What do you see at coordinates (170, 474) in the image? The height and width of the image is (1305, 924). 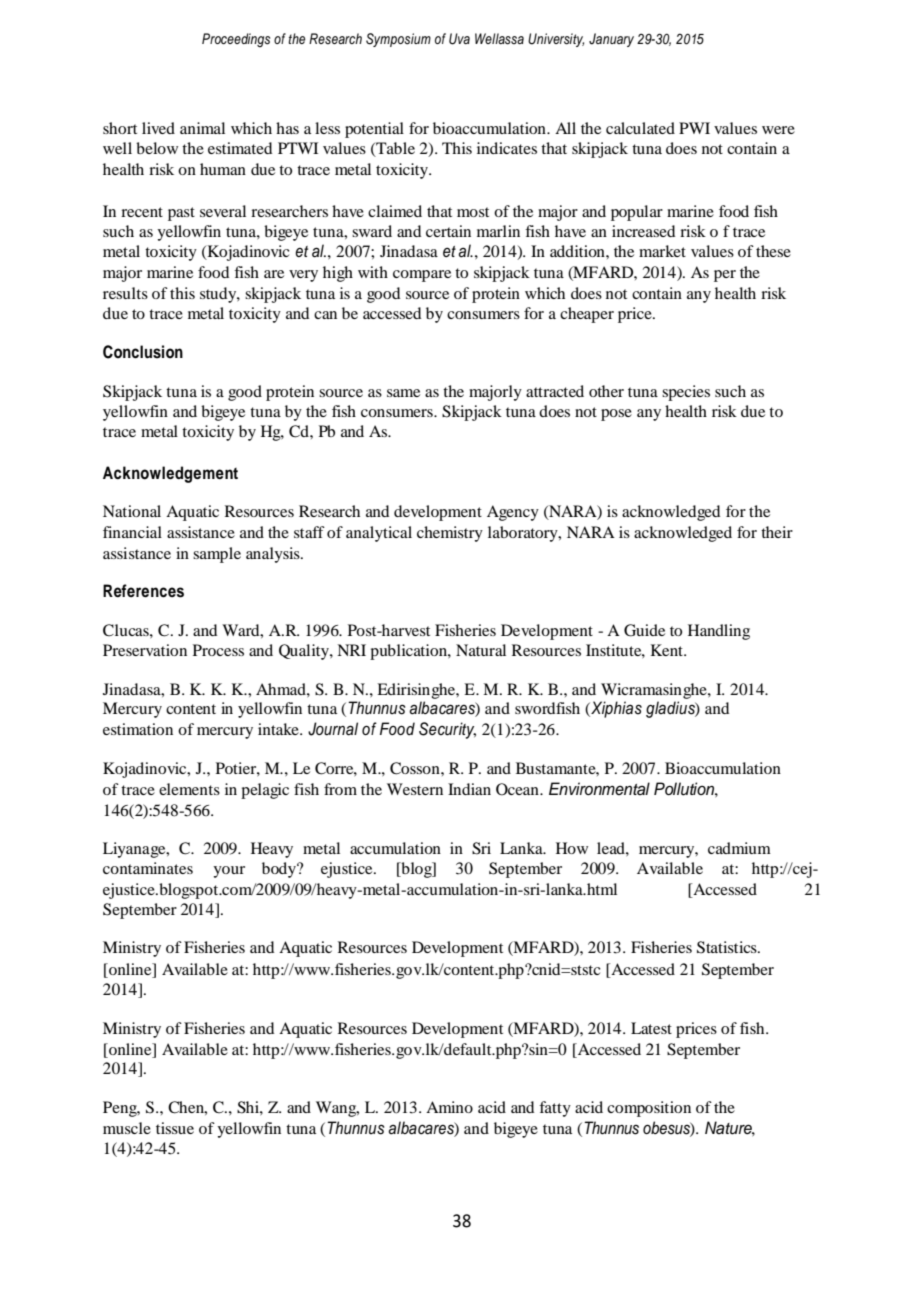 I see `Acknowledgement` at bounding box center [170, 474].
